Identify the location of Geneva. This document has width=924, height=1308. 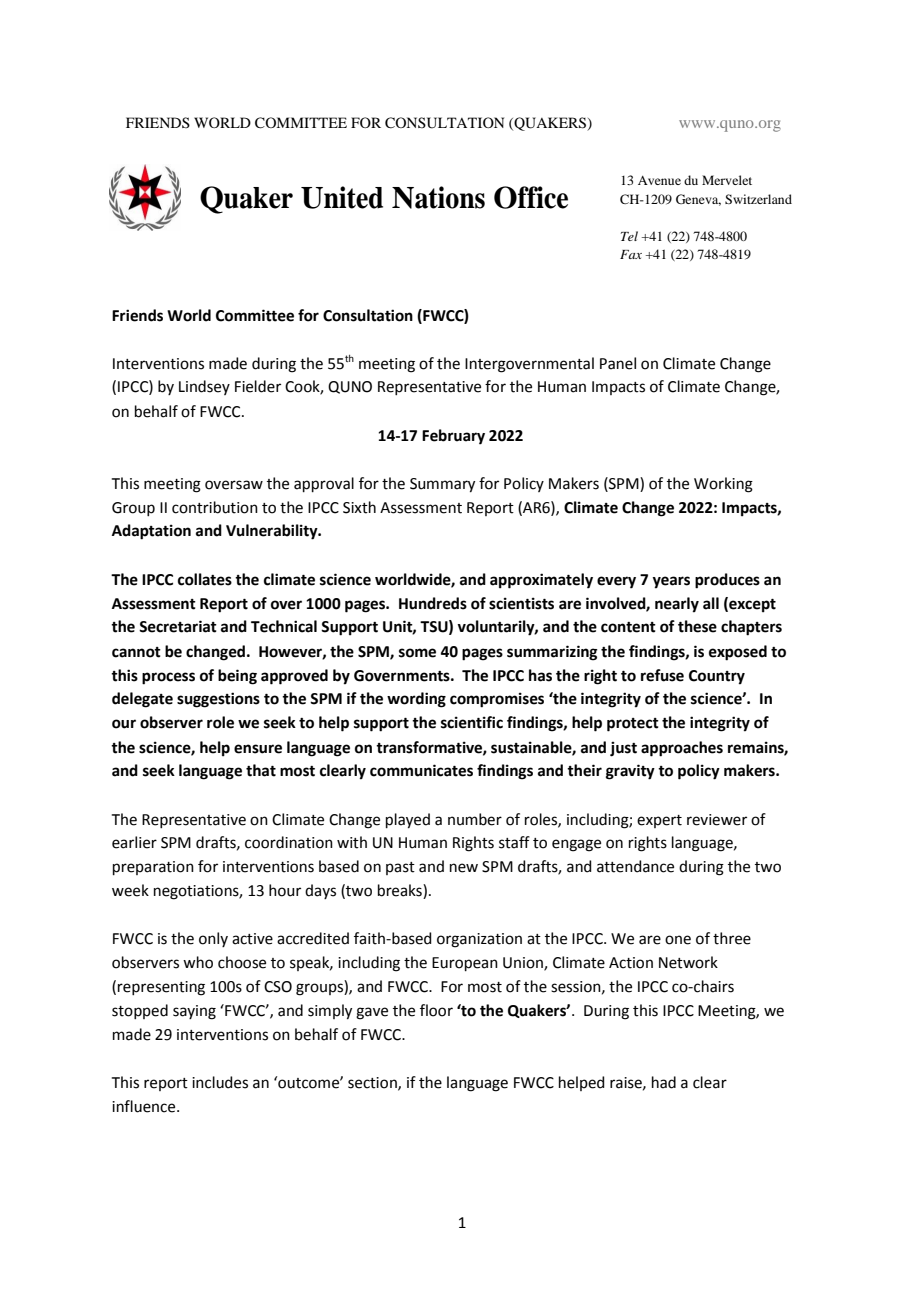
(698, 200).
